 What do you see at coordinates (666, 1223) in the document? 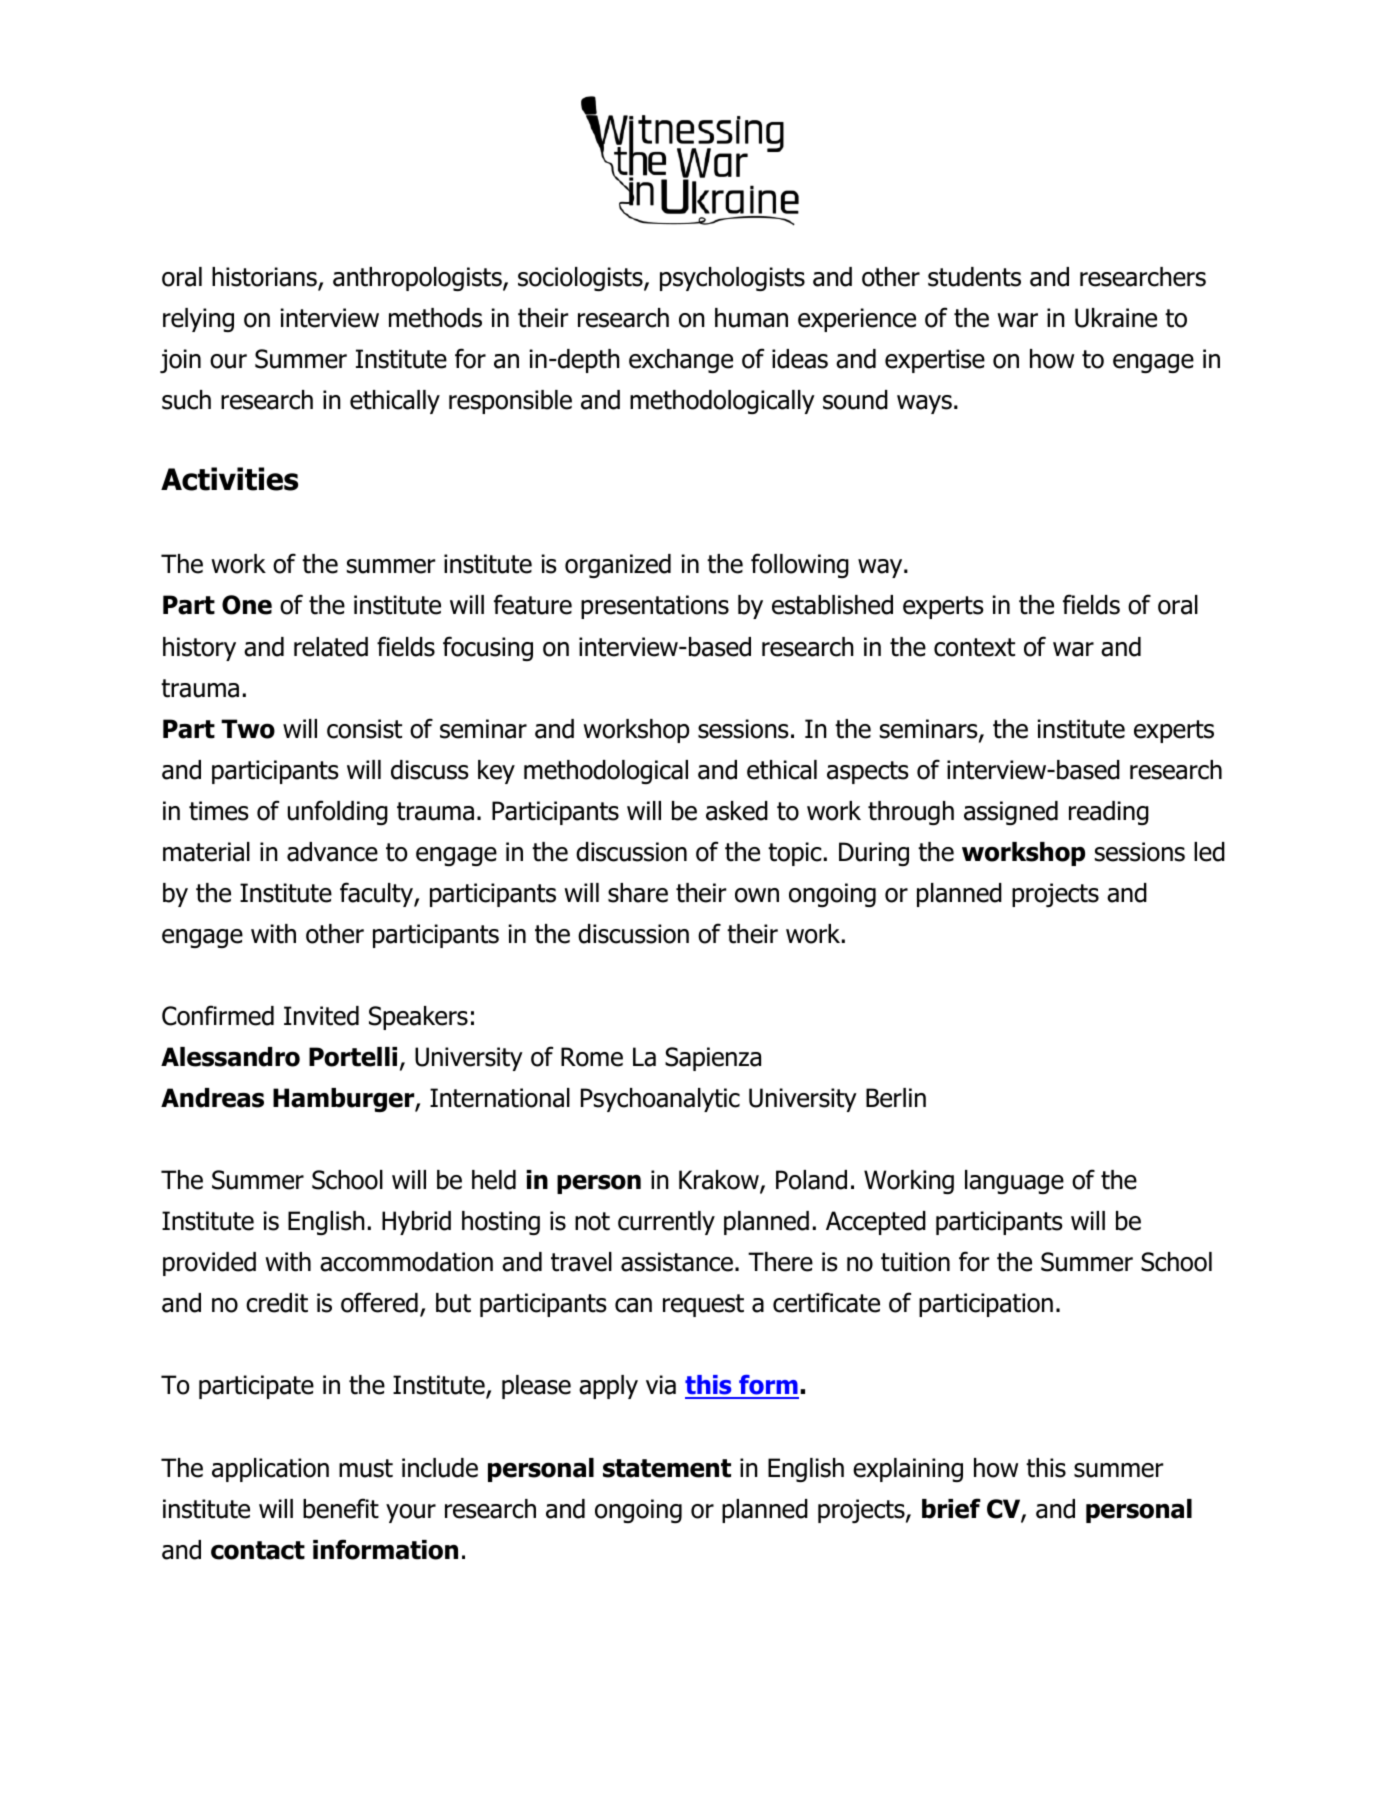
I see `currently` at bounding box center [666, 1223].
